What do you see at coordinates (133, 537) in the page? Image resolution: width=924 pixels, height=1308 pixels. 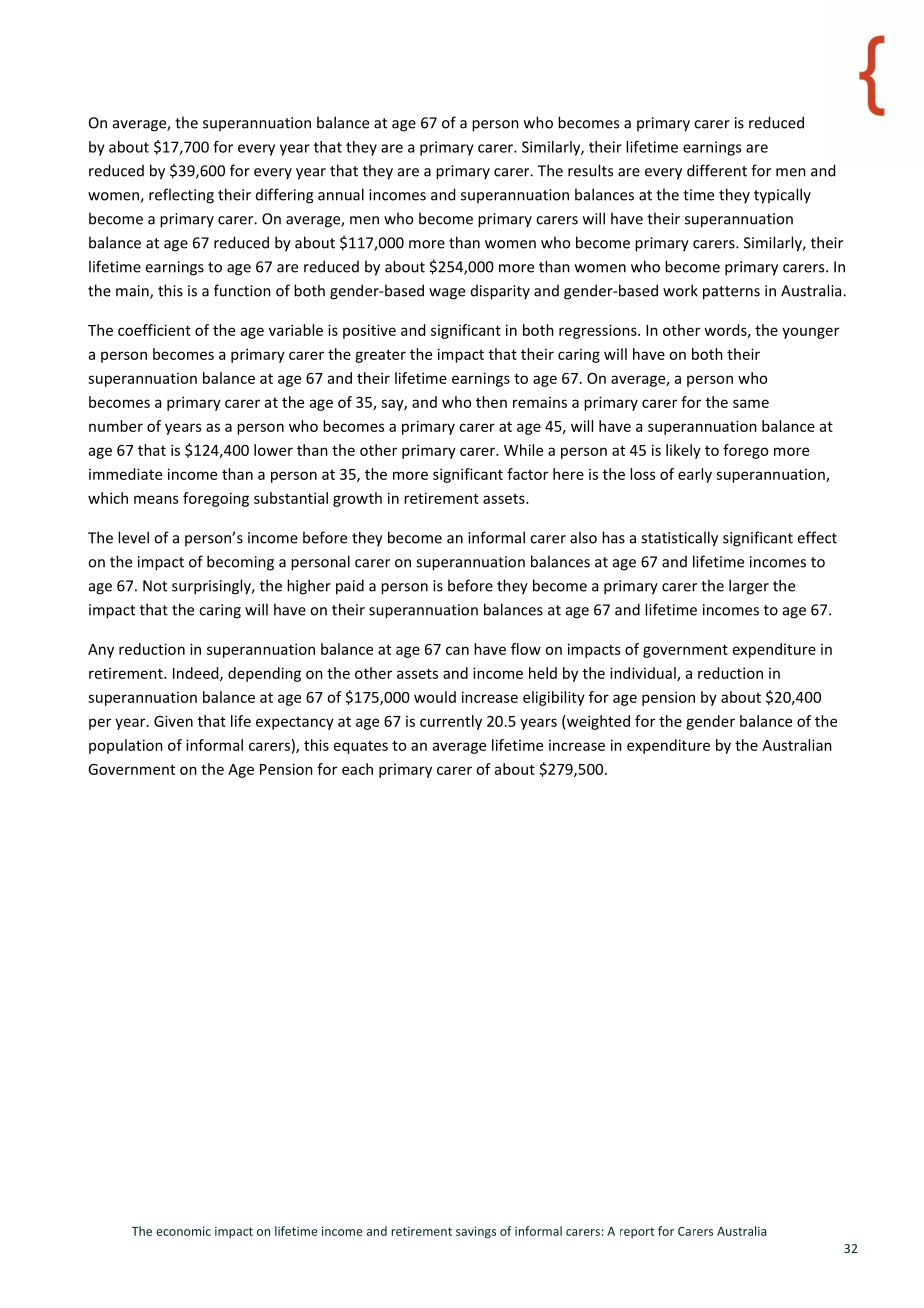 I see `level` at bounding box center [133, 537].
